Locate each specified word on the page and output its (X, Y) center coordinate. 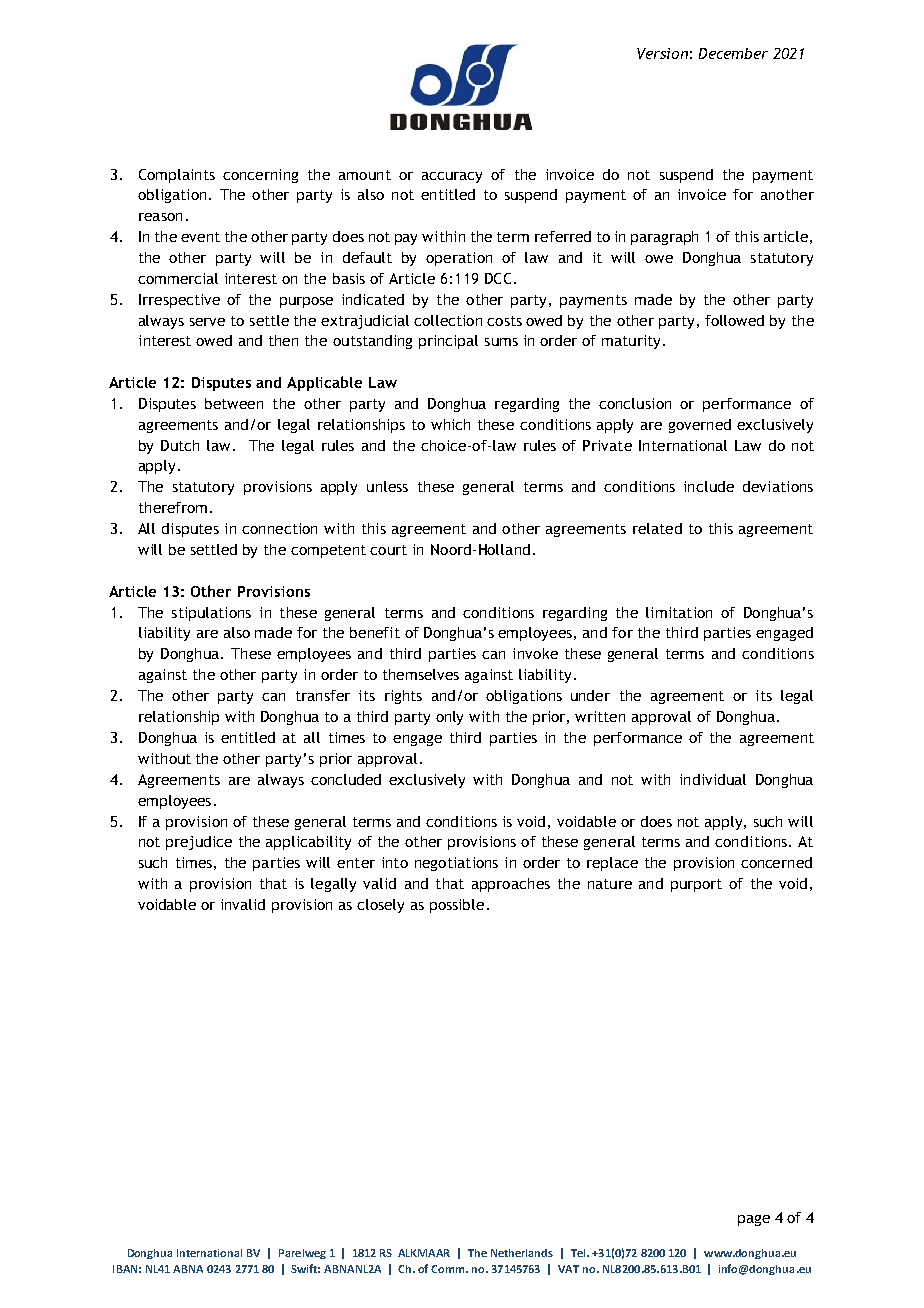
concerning (260, 176)
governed (700, 426)
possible (457, 906)
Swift (305, 1268)
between (234, 403)
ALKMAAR (424, 1253)
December (733, 53)
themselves (421, 674)
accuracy (452, 177)
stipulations (211, 614)
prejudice (199, 843)
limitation (679, 612)
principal (448, 342)
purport (696, 885)
